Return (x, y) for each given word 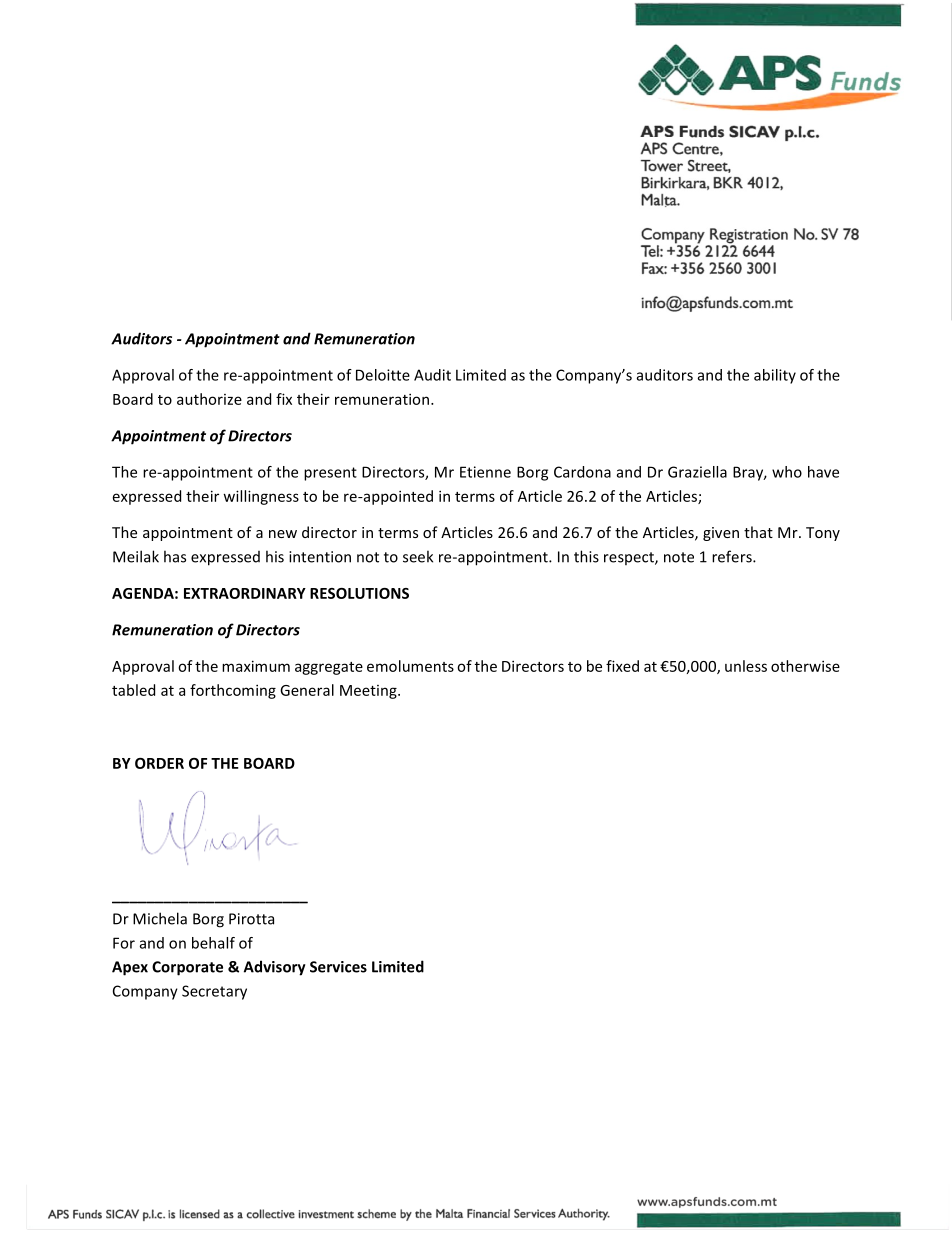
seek (418, 556)
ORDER (159, 763)
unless (746, 666)
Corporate (187, 968)
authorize (209, 399)
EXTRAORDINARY (245, 593)
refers (733, 556)
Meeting (369, 692)
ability (775, 376)
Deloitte (383, 375)
